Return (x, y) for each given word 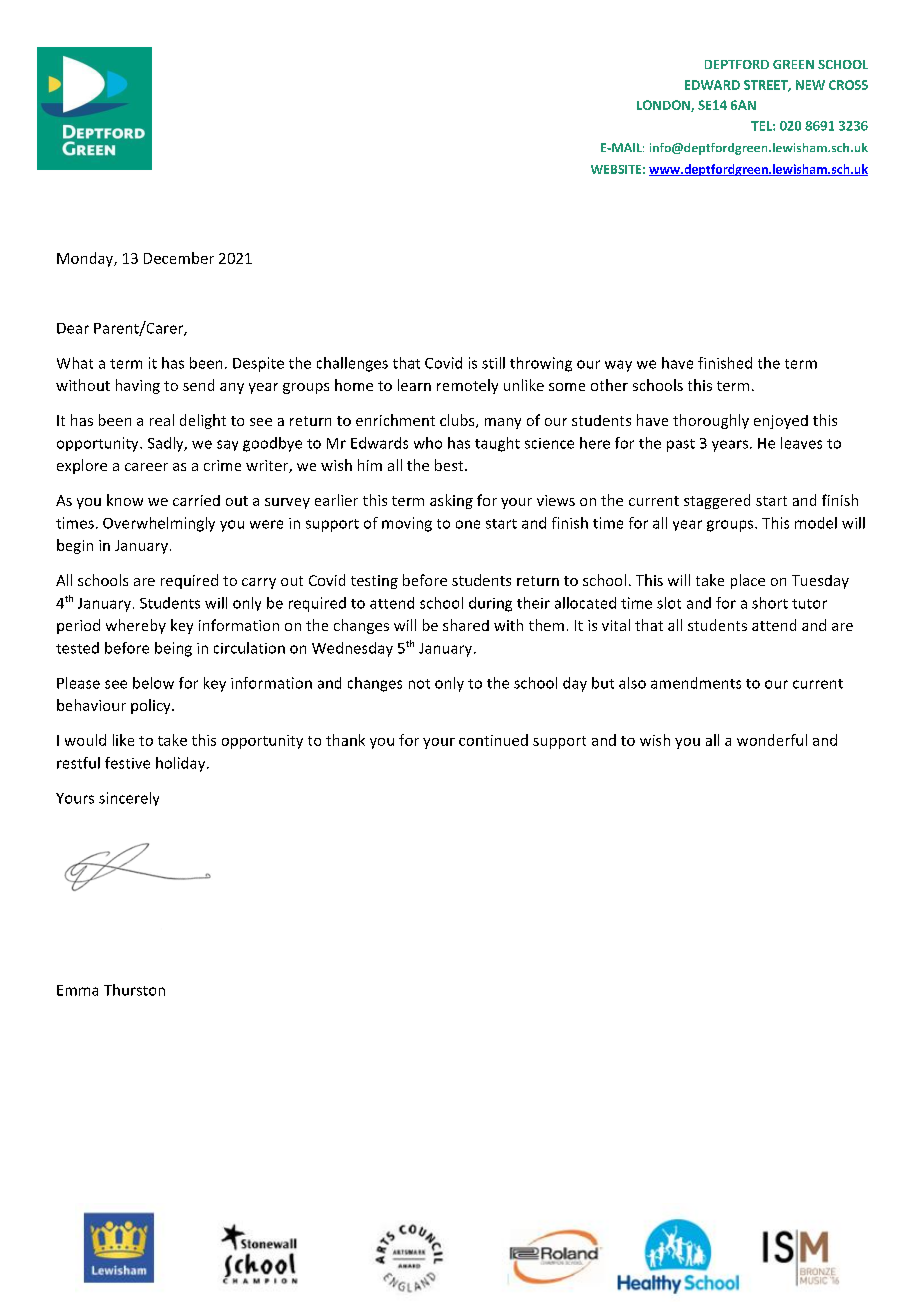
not (419, 684)
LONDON (664, 106)
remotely (467, 386)
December (179, 258)
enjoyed (781, 422)
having (138, 386)
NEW (810, 85)
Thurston (134, 990)
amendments (696, 683)
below (153, 683)
